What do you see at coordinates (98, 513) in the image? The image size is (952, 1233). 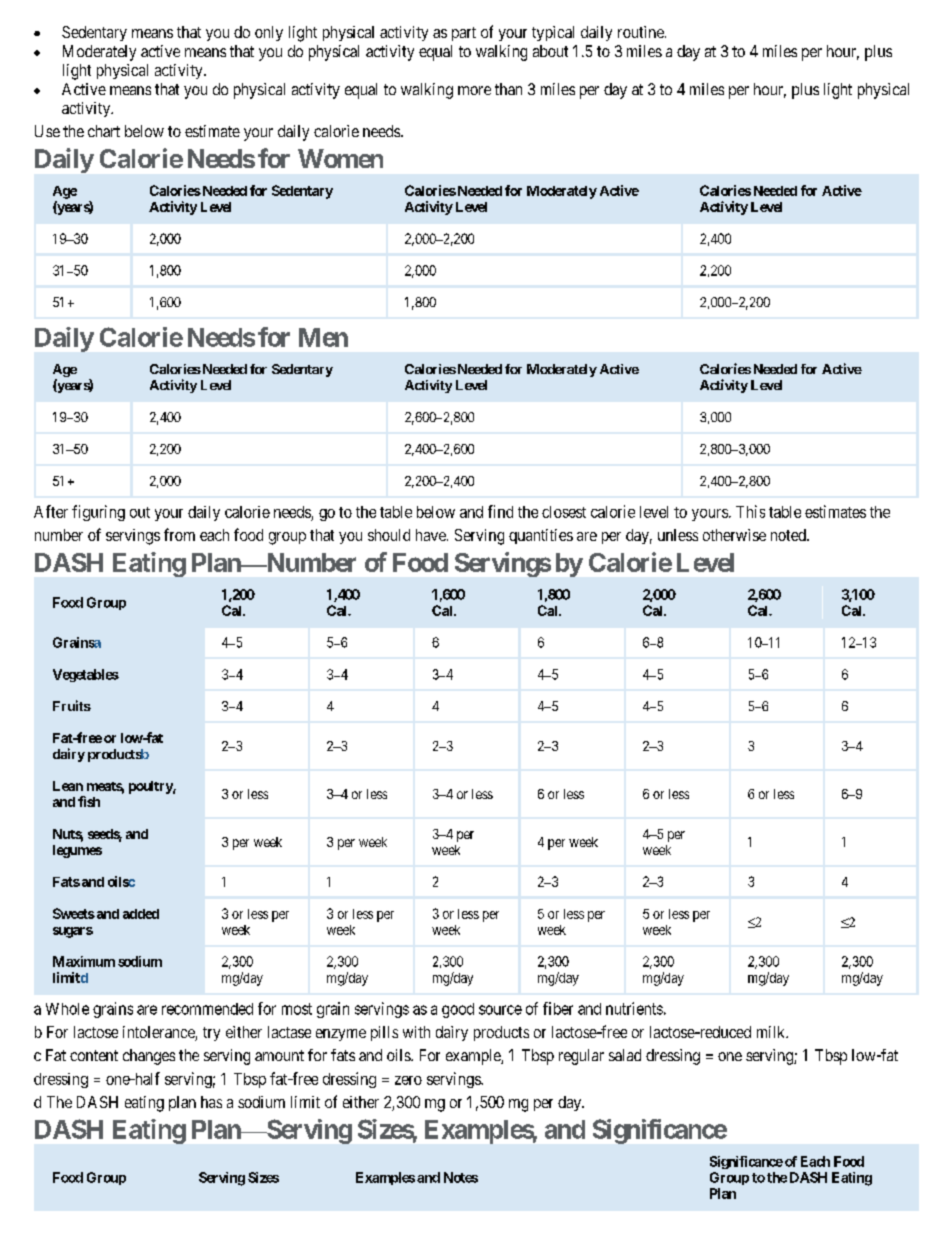 I see `figuring` at bounding box center [98, 513].
